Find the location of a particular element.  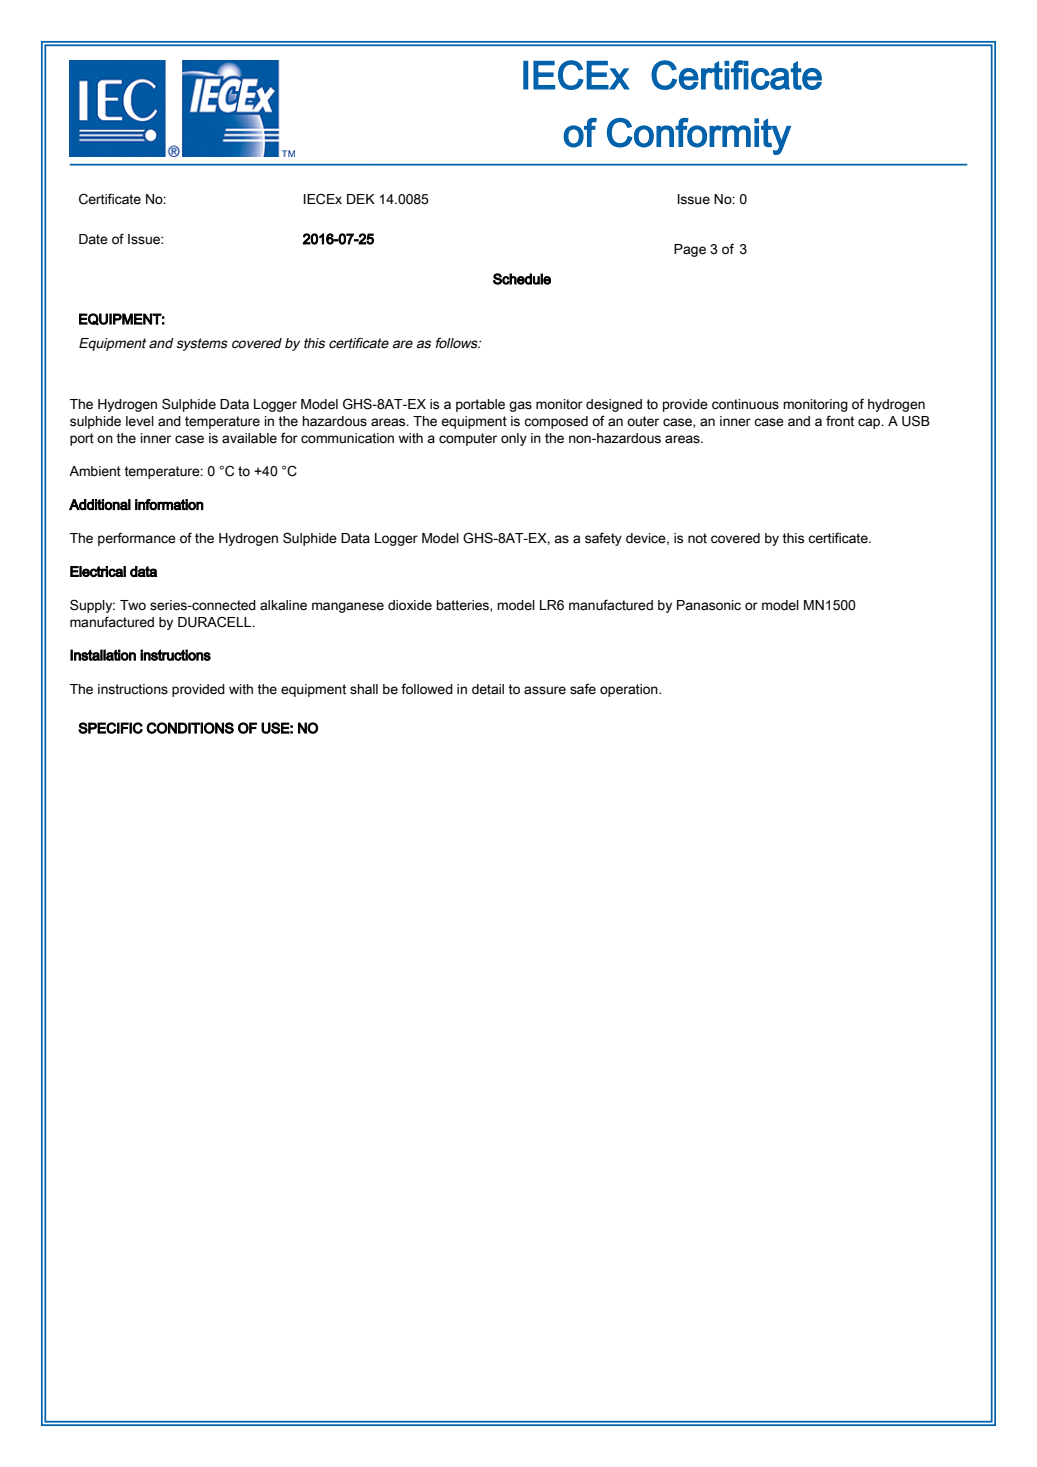

detail is located at coordinates (488, 689).
